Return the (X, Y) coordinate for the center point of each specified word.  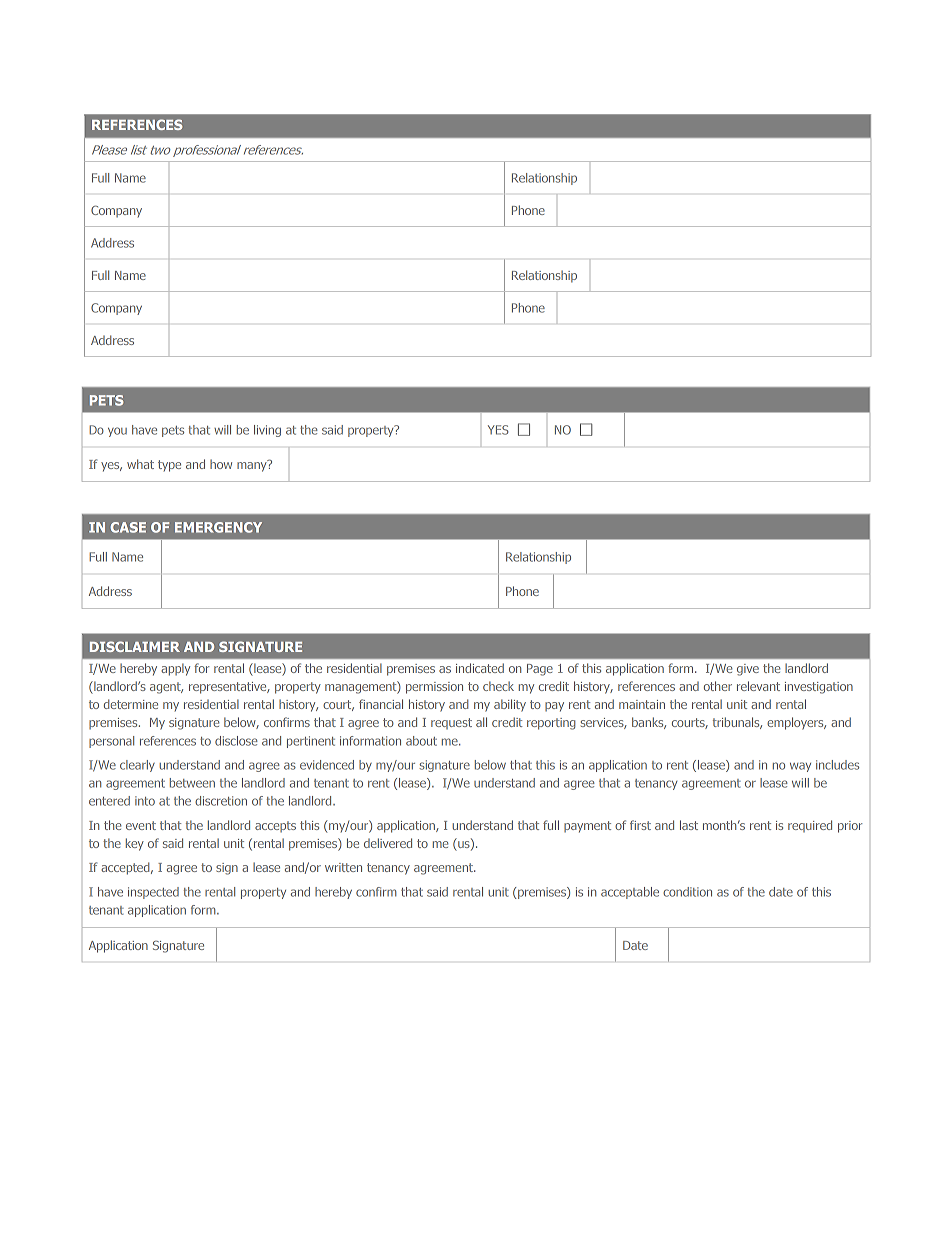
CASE (128, 527)
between (192, 783)
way (800, 767)
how (221, 464)
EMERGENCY (218, 527)
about (421, 741)
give (748, 670)
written (343, 867)
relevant (758, 686)
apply (175, 669)
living (267, 431)
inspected (153, 893)
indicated (480, 668)
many (253, 466)
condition (687, 892)
